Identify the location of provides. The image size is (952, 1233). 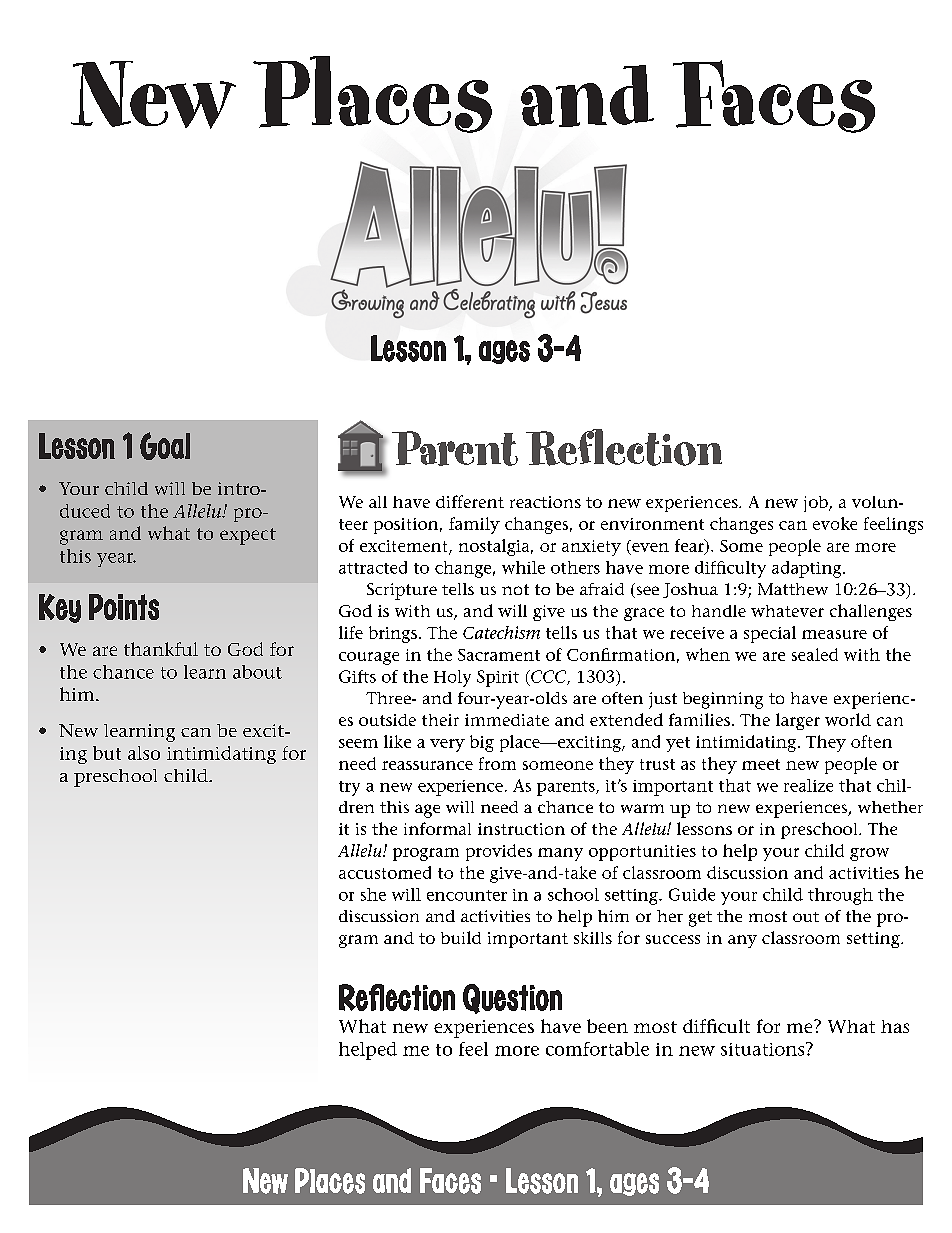
(499, 852).
